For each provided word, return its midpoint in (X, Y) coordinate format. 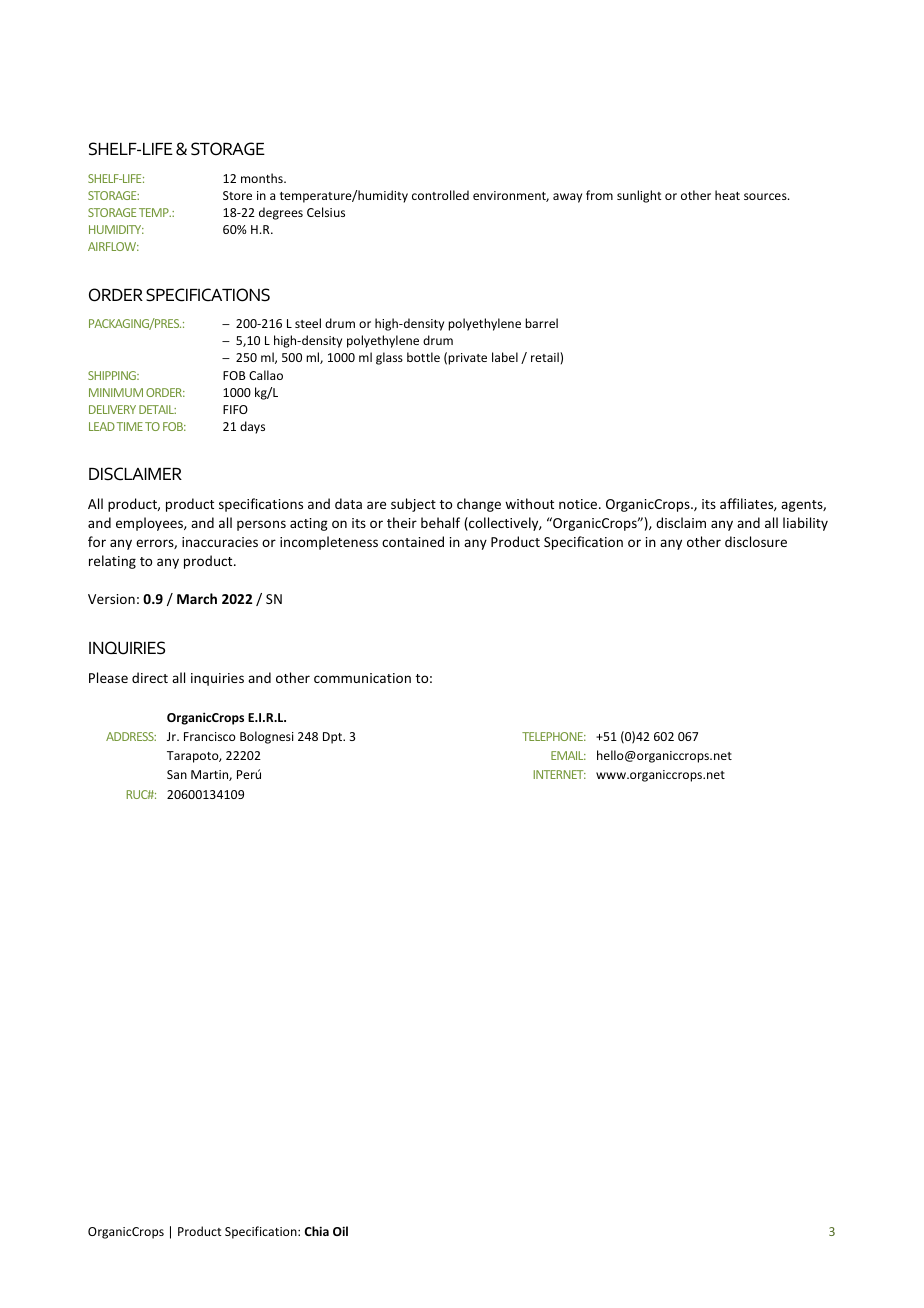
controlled (440, 195)
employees (150, 524)
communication (362, 678)
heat (727, 195)
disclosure (756, 541)
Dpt (334, 738)
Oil (340, 1231)
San (177, 774)
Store (237, 195)
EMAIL (568, 755)
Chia (317, 1231)
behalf (440, 522)
